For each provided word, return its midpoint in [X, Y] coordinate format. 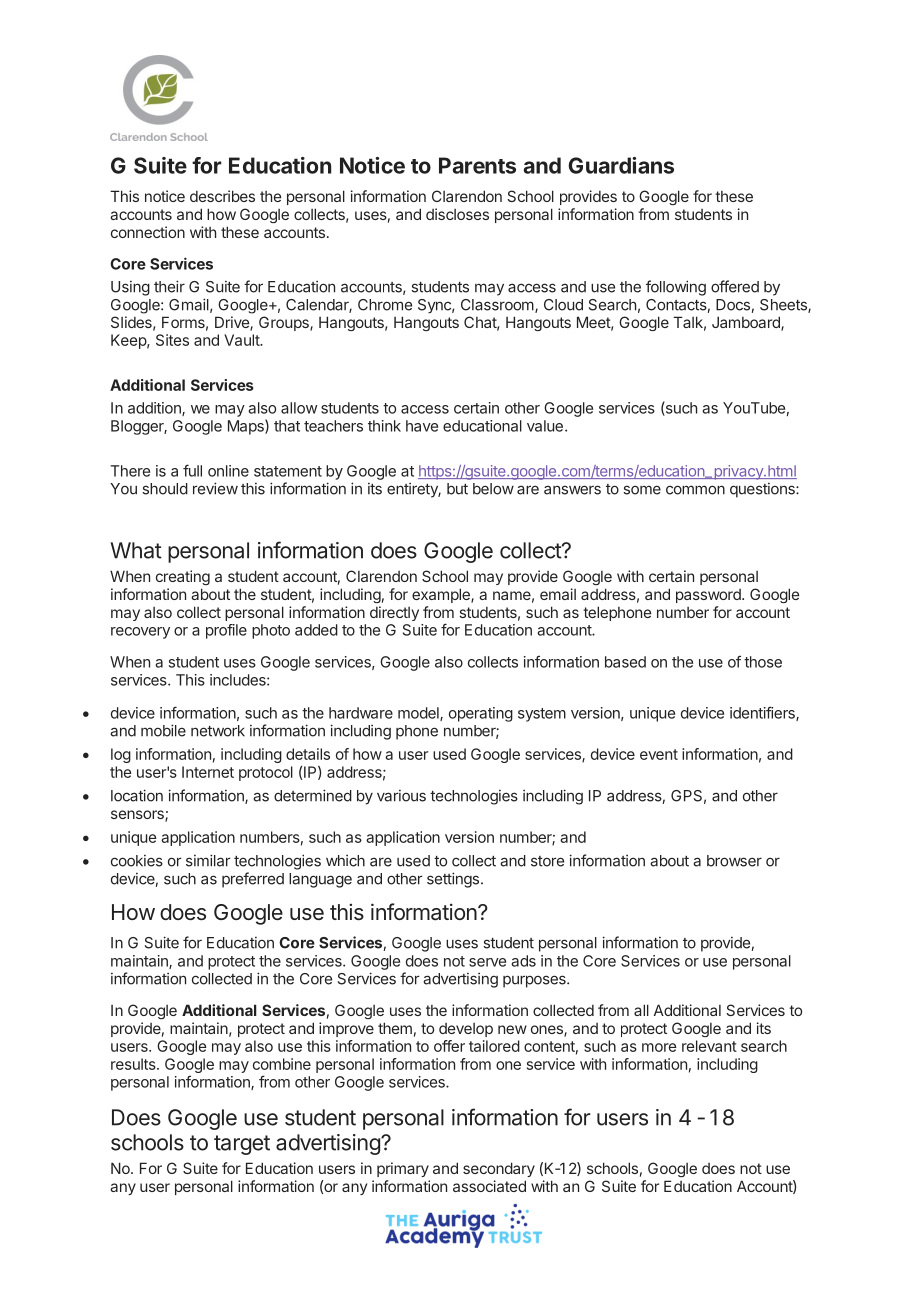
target [242, 1145]
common [695, 490]
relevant [709, 1046]
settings [454, 880]
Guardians [621, 165]
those [763, 662]
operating [481, 714]
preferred [253, 880]
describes [222, 196]
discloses [457, 214]
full [192, 470]
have [422, 426]
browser [734, 861]
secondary [499, 1169]
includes [239, 680]
